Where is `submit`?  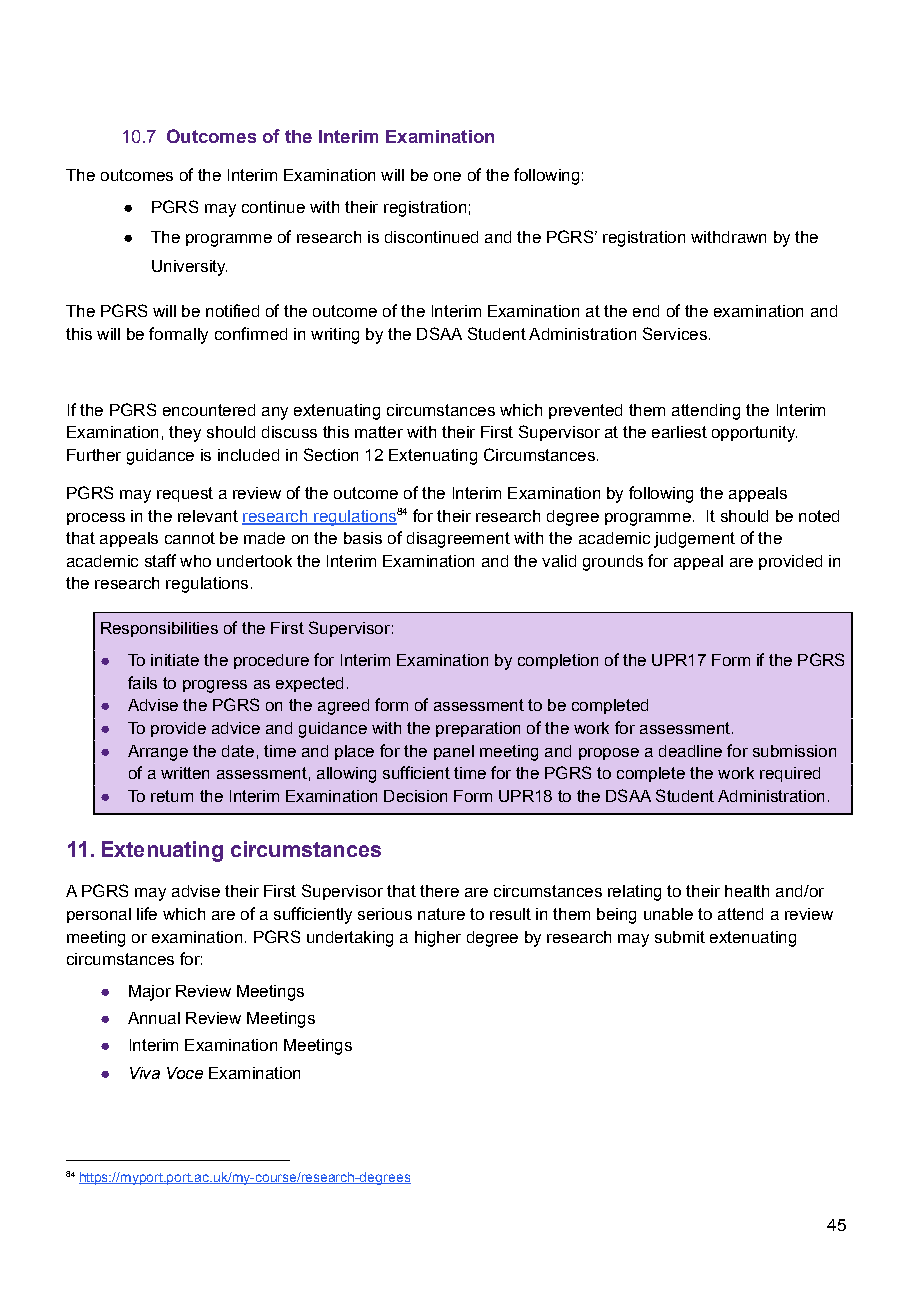 submit is located at coordinates (680, 937).
